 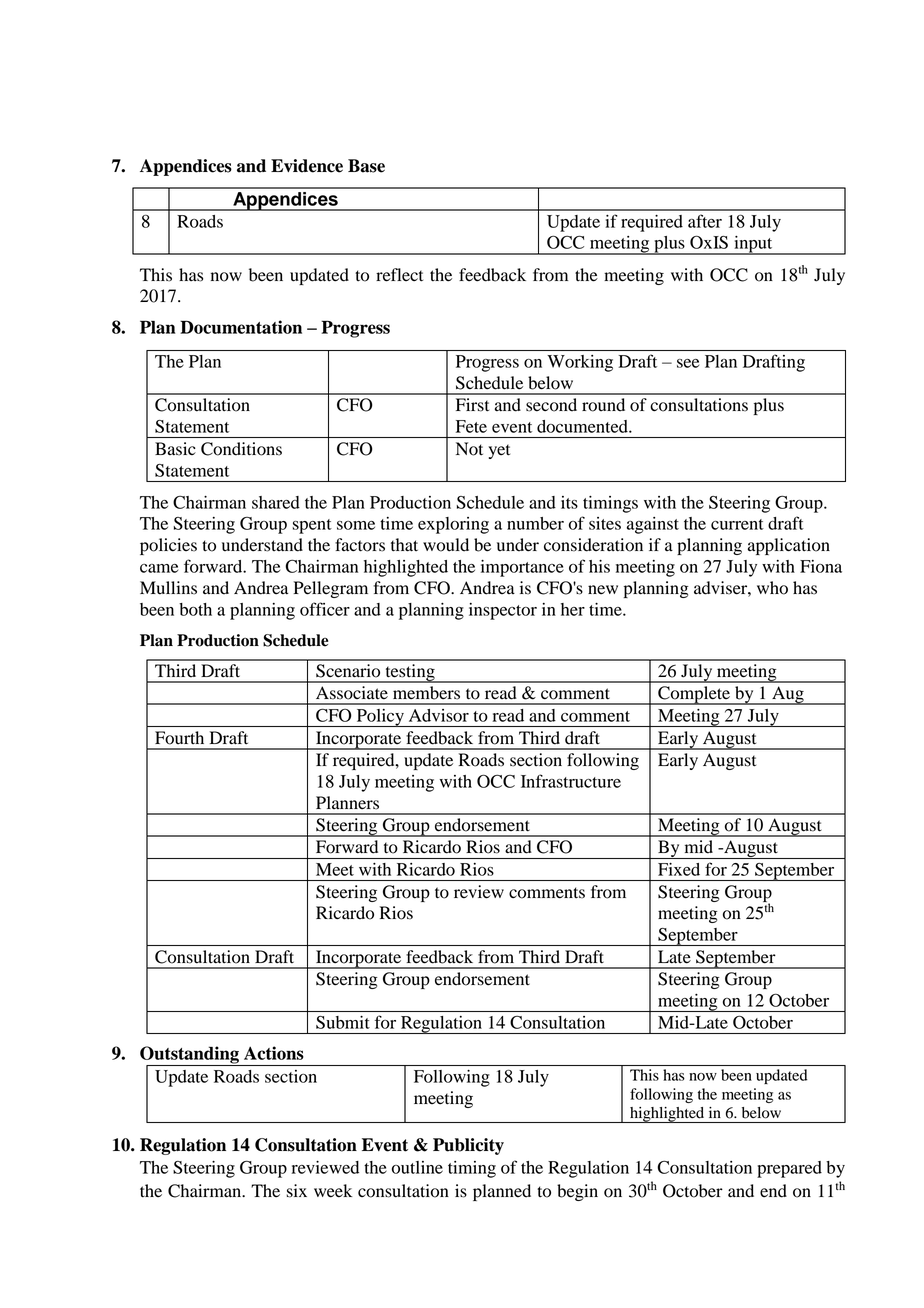 I want to click on prepared, so click(x=789, y=1169).
